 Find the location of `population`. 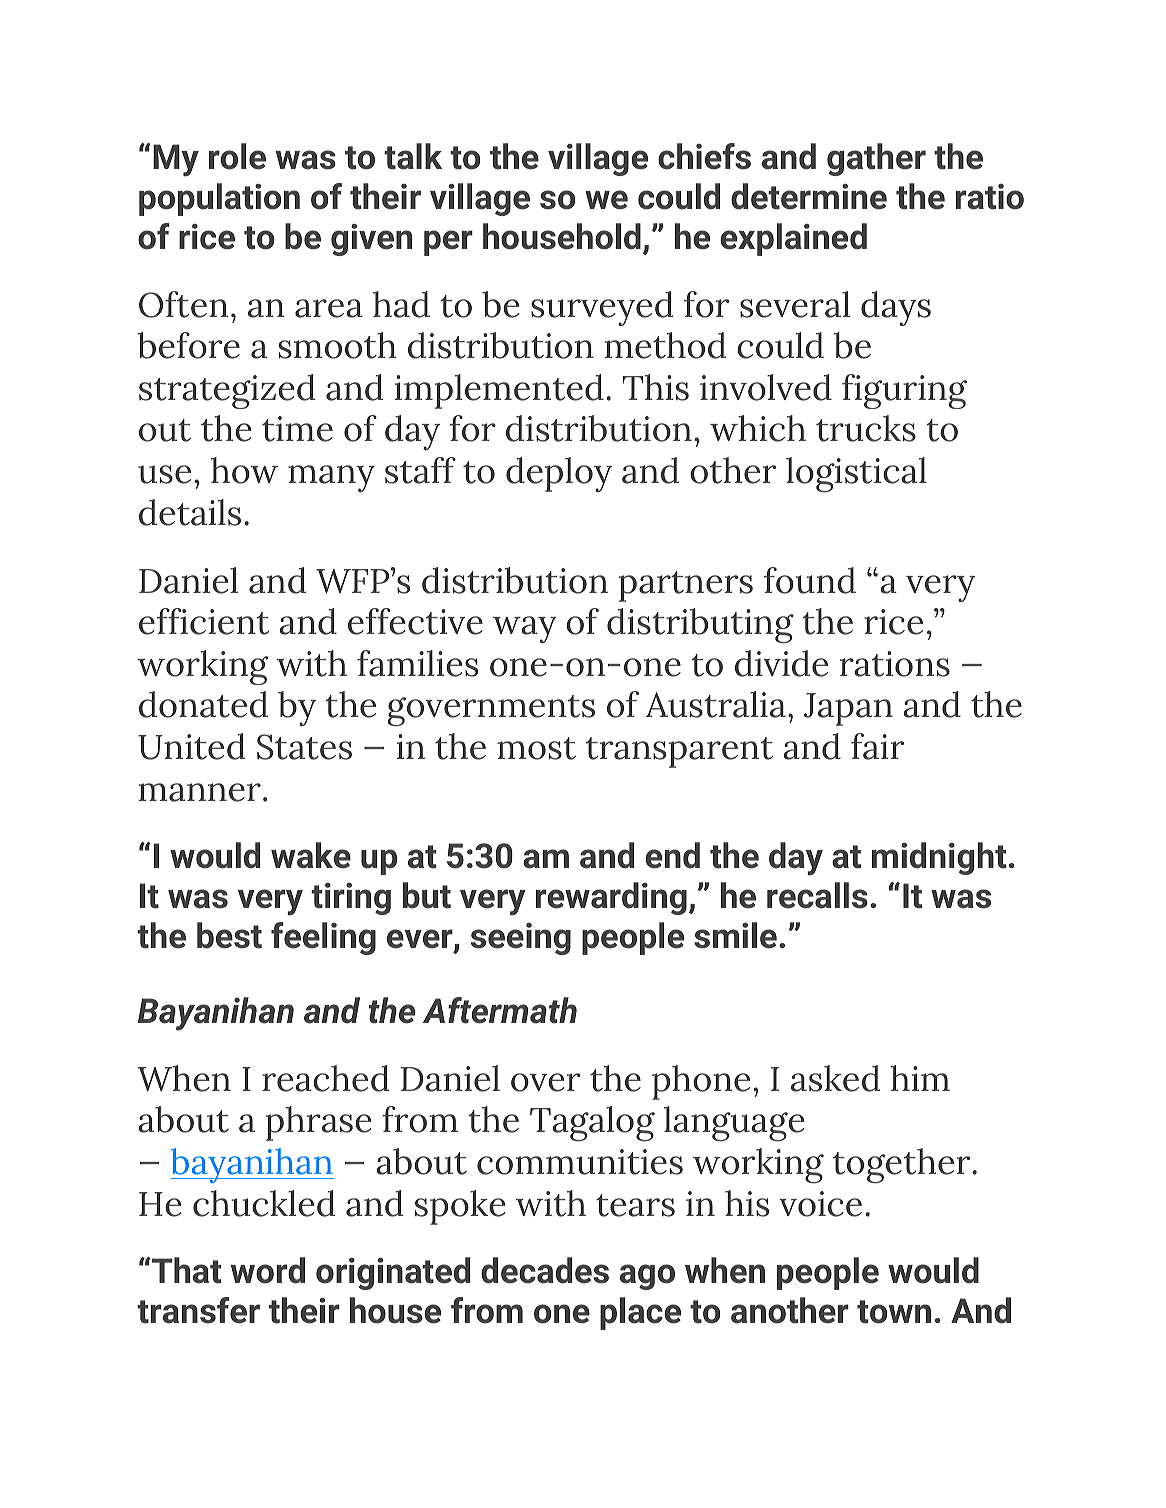

population is located at coordinates (219, 199).
